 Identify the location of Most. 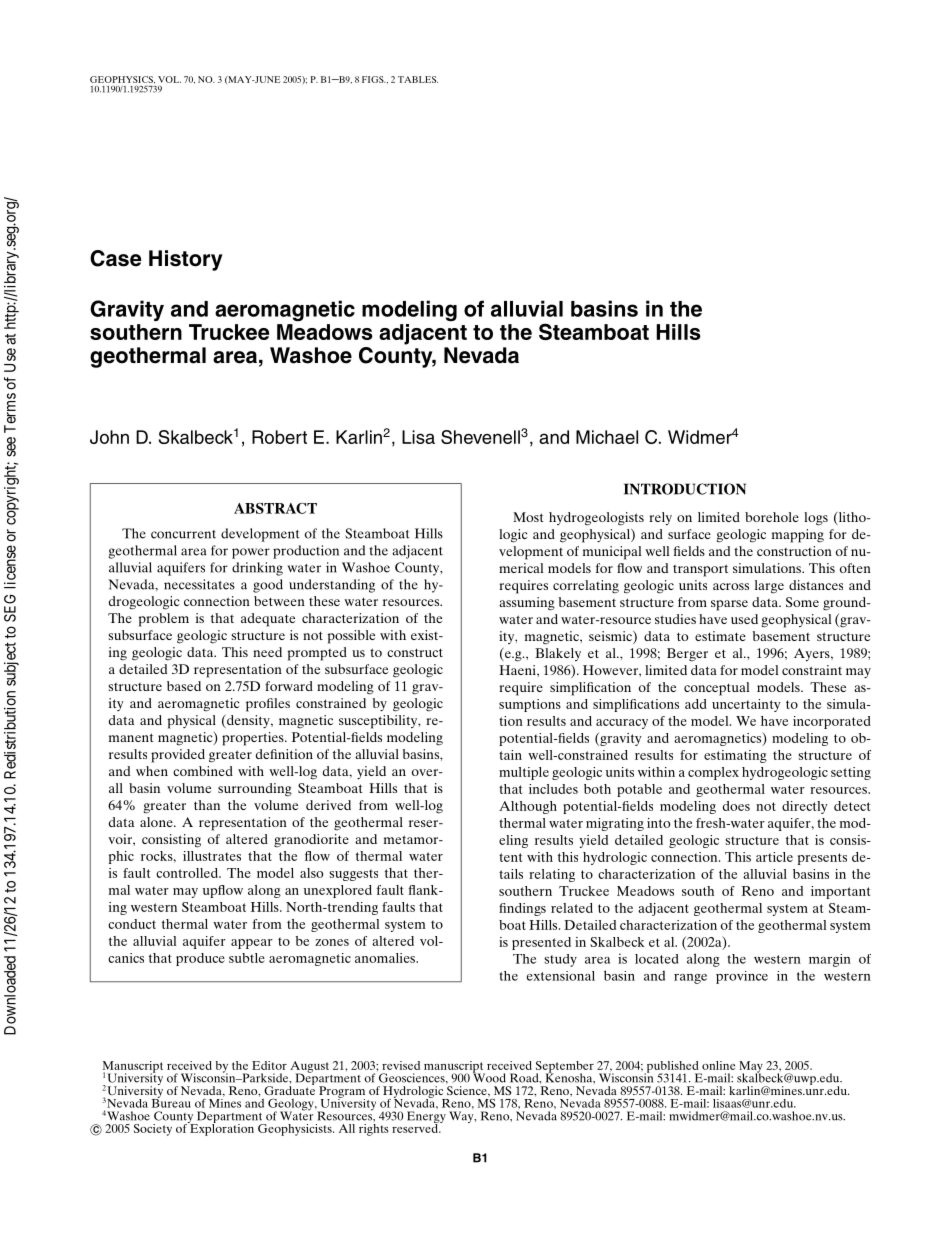
(528, 517).
